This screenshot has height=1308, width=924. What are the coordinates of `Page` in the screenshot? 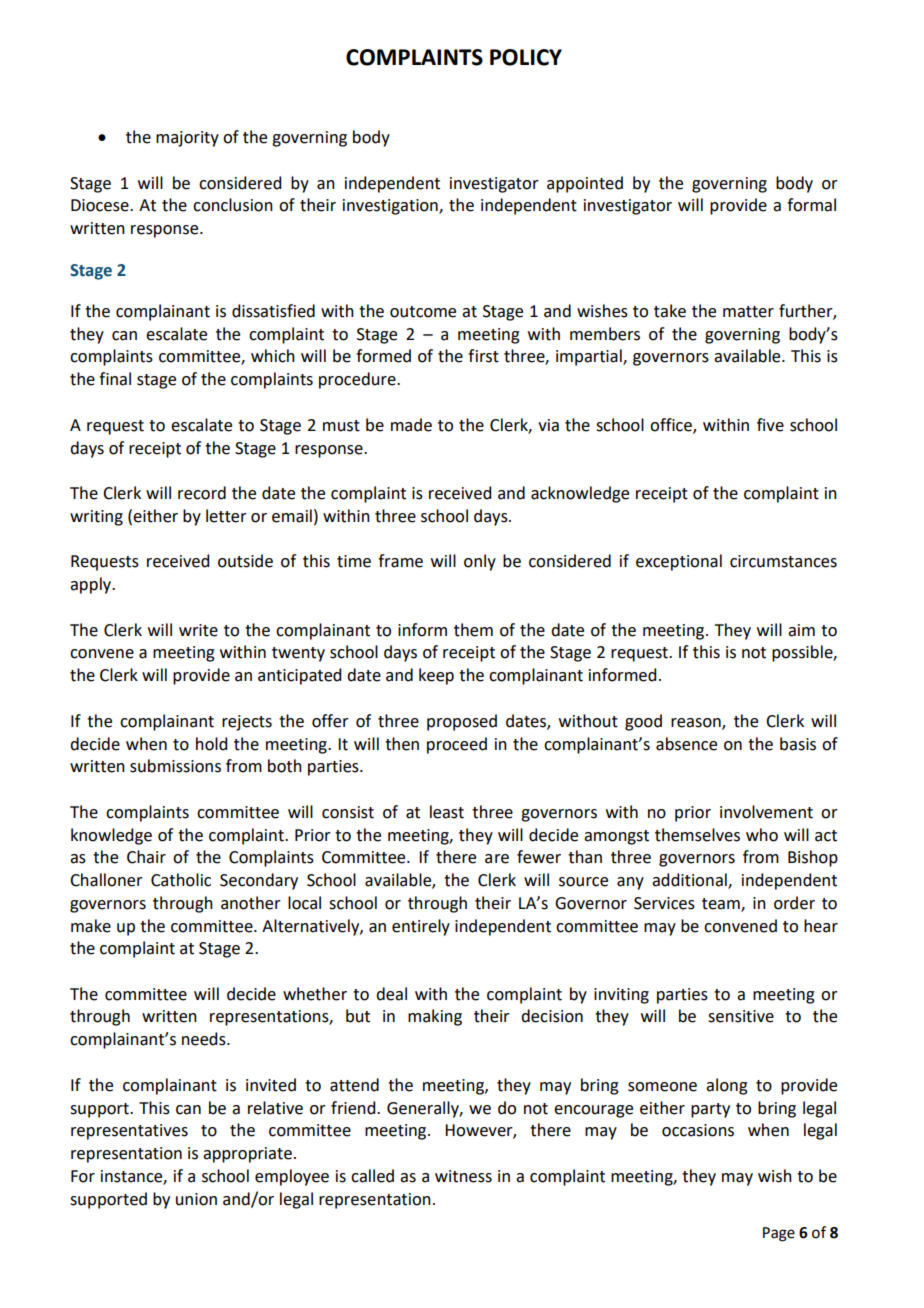 It's located at (779, 1234).
